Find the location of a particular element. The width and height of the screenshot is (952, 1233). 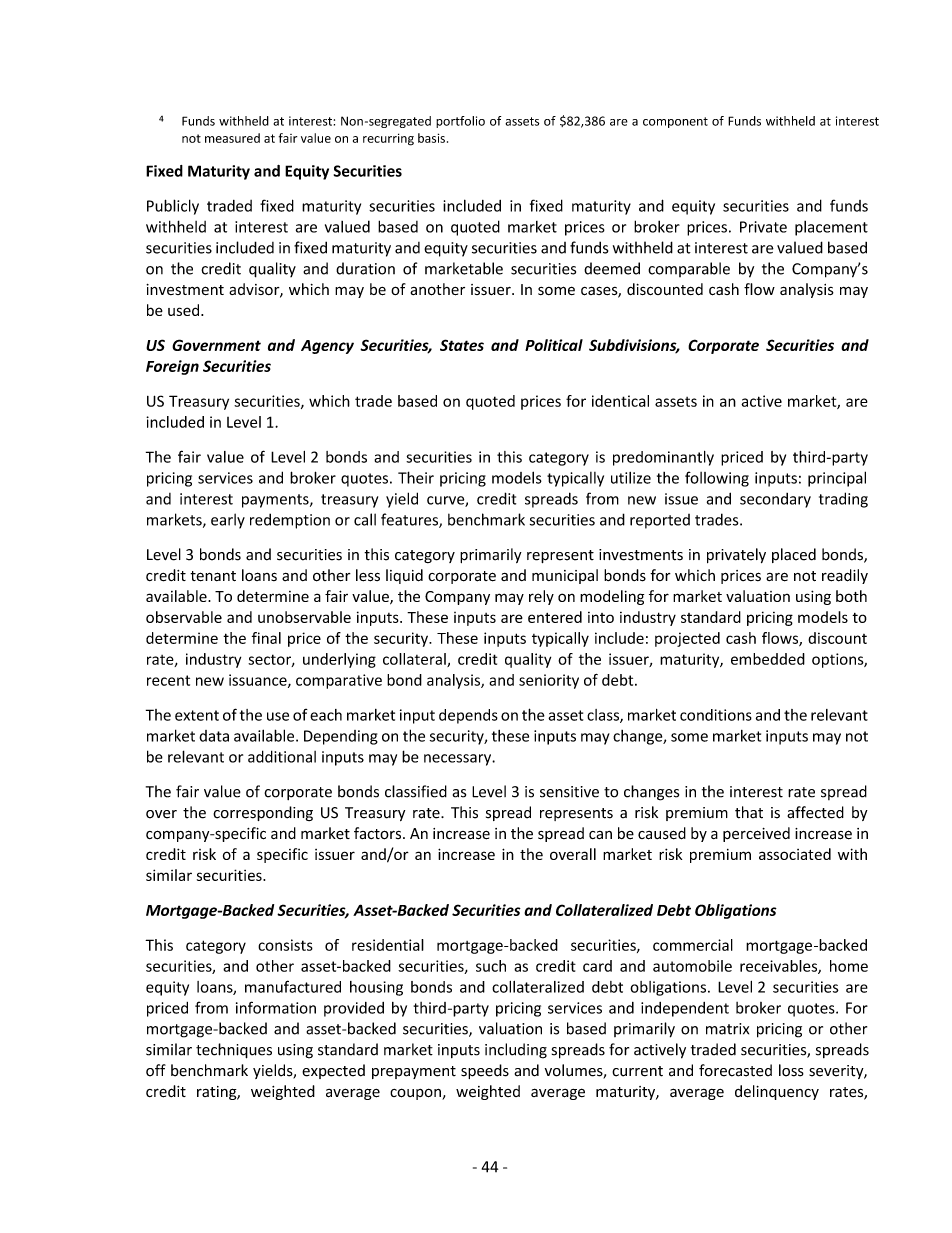

secondary is located at coordinates (775, 500).
